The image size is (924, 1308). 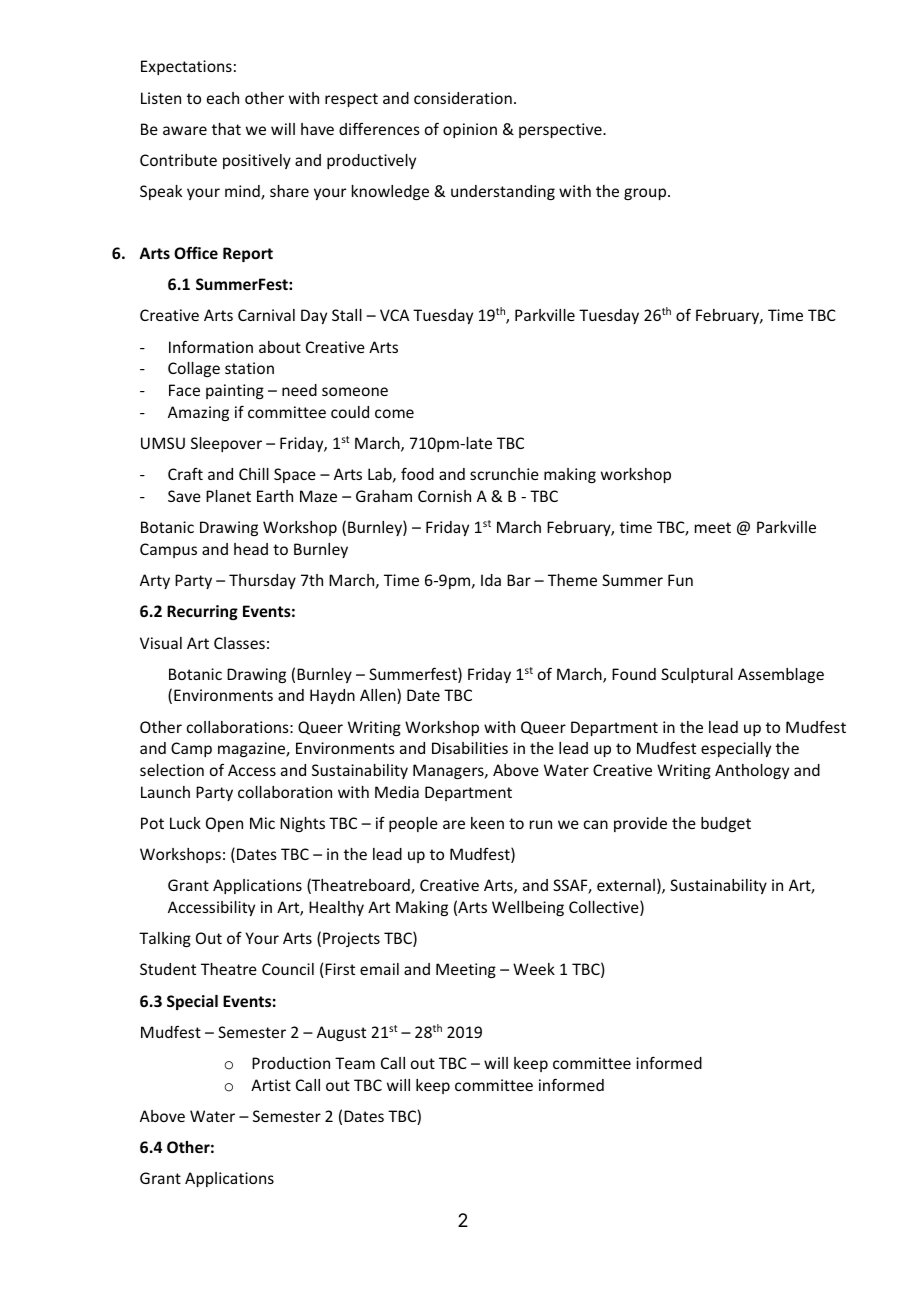 I want to click on Fun, so click(x=680, y=580).
